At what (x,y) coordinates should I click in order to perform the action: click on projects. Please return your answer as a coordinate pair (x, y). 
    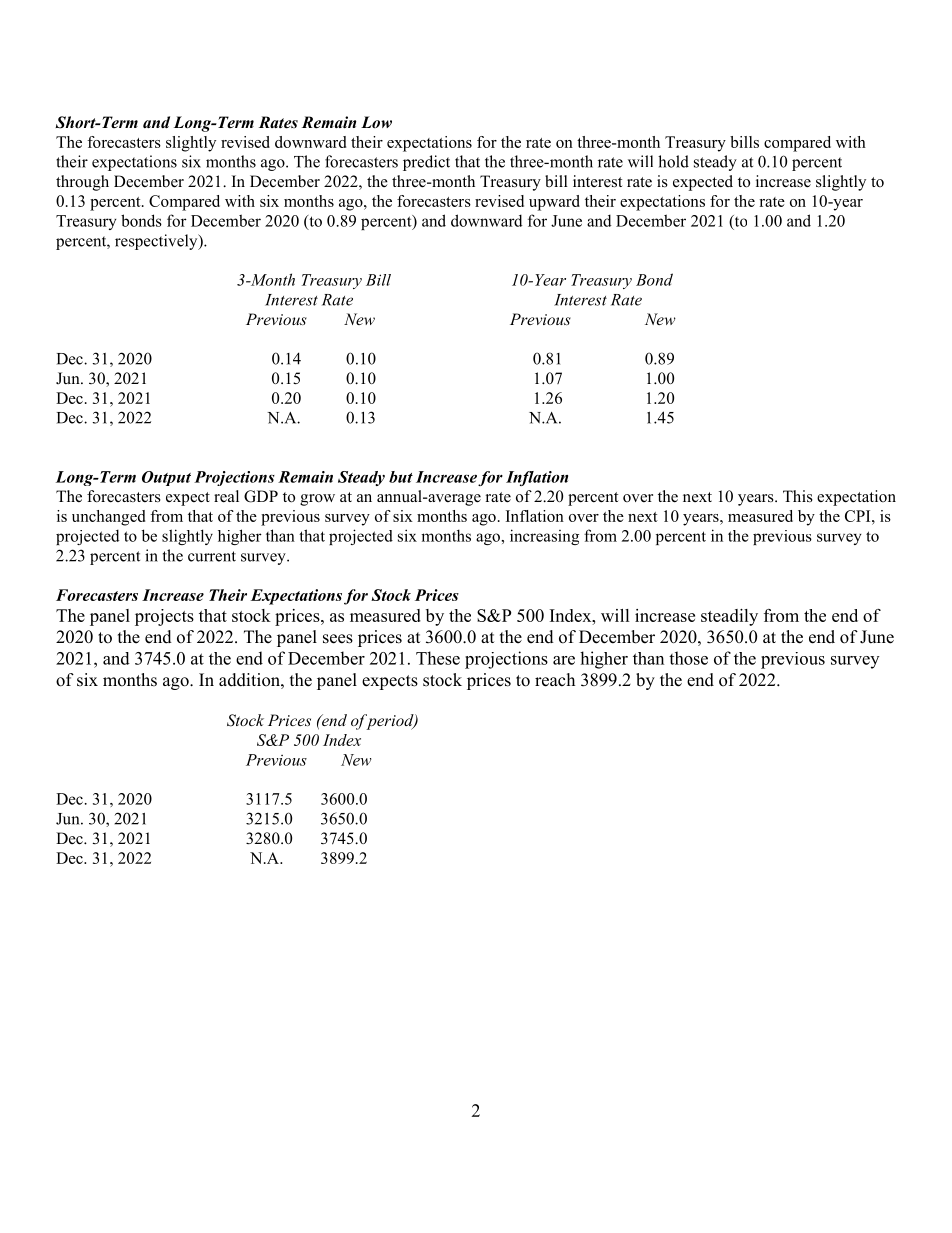
    Looking at the image, I should click on (164, 617).
